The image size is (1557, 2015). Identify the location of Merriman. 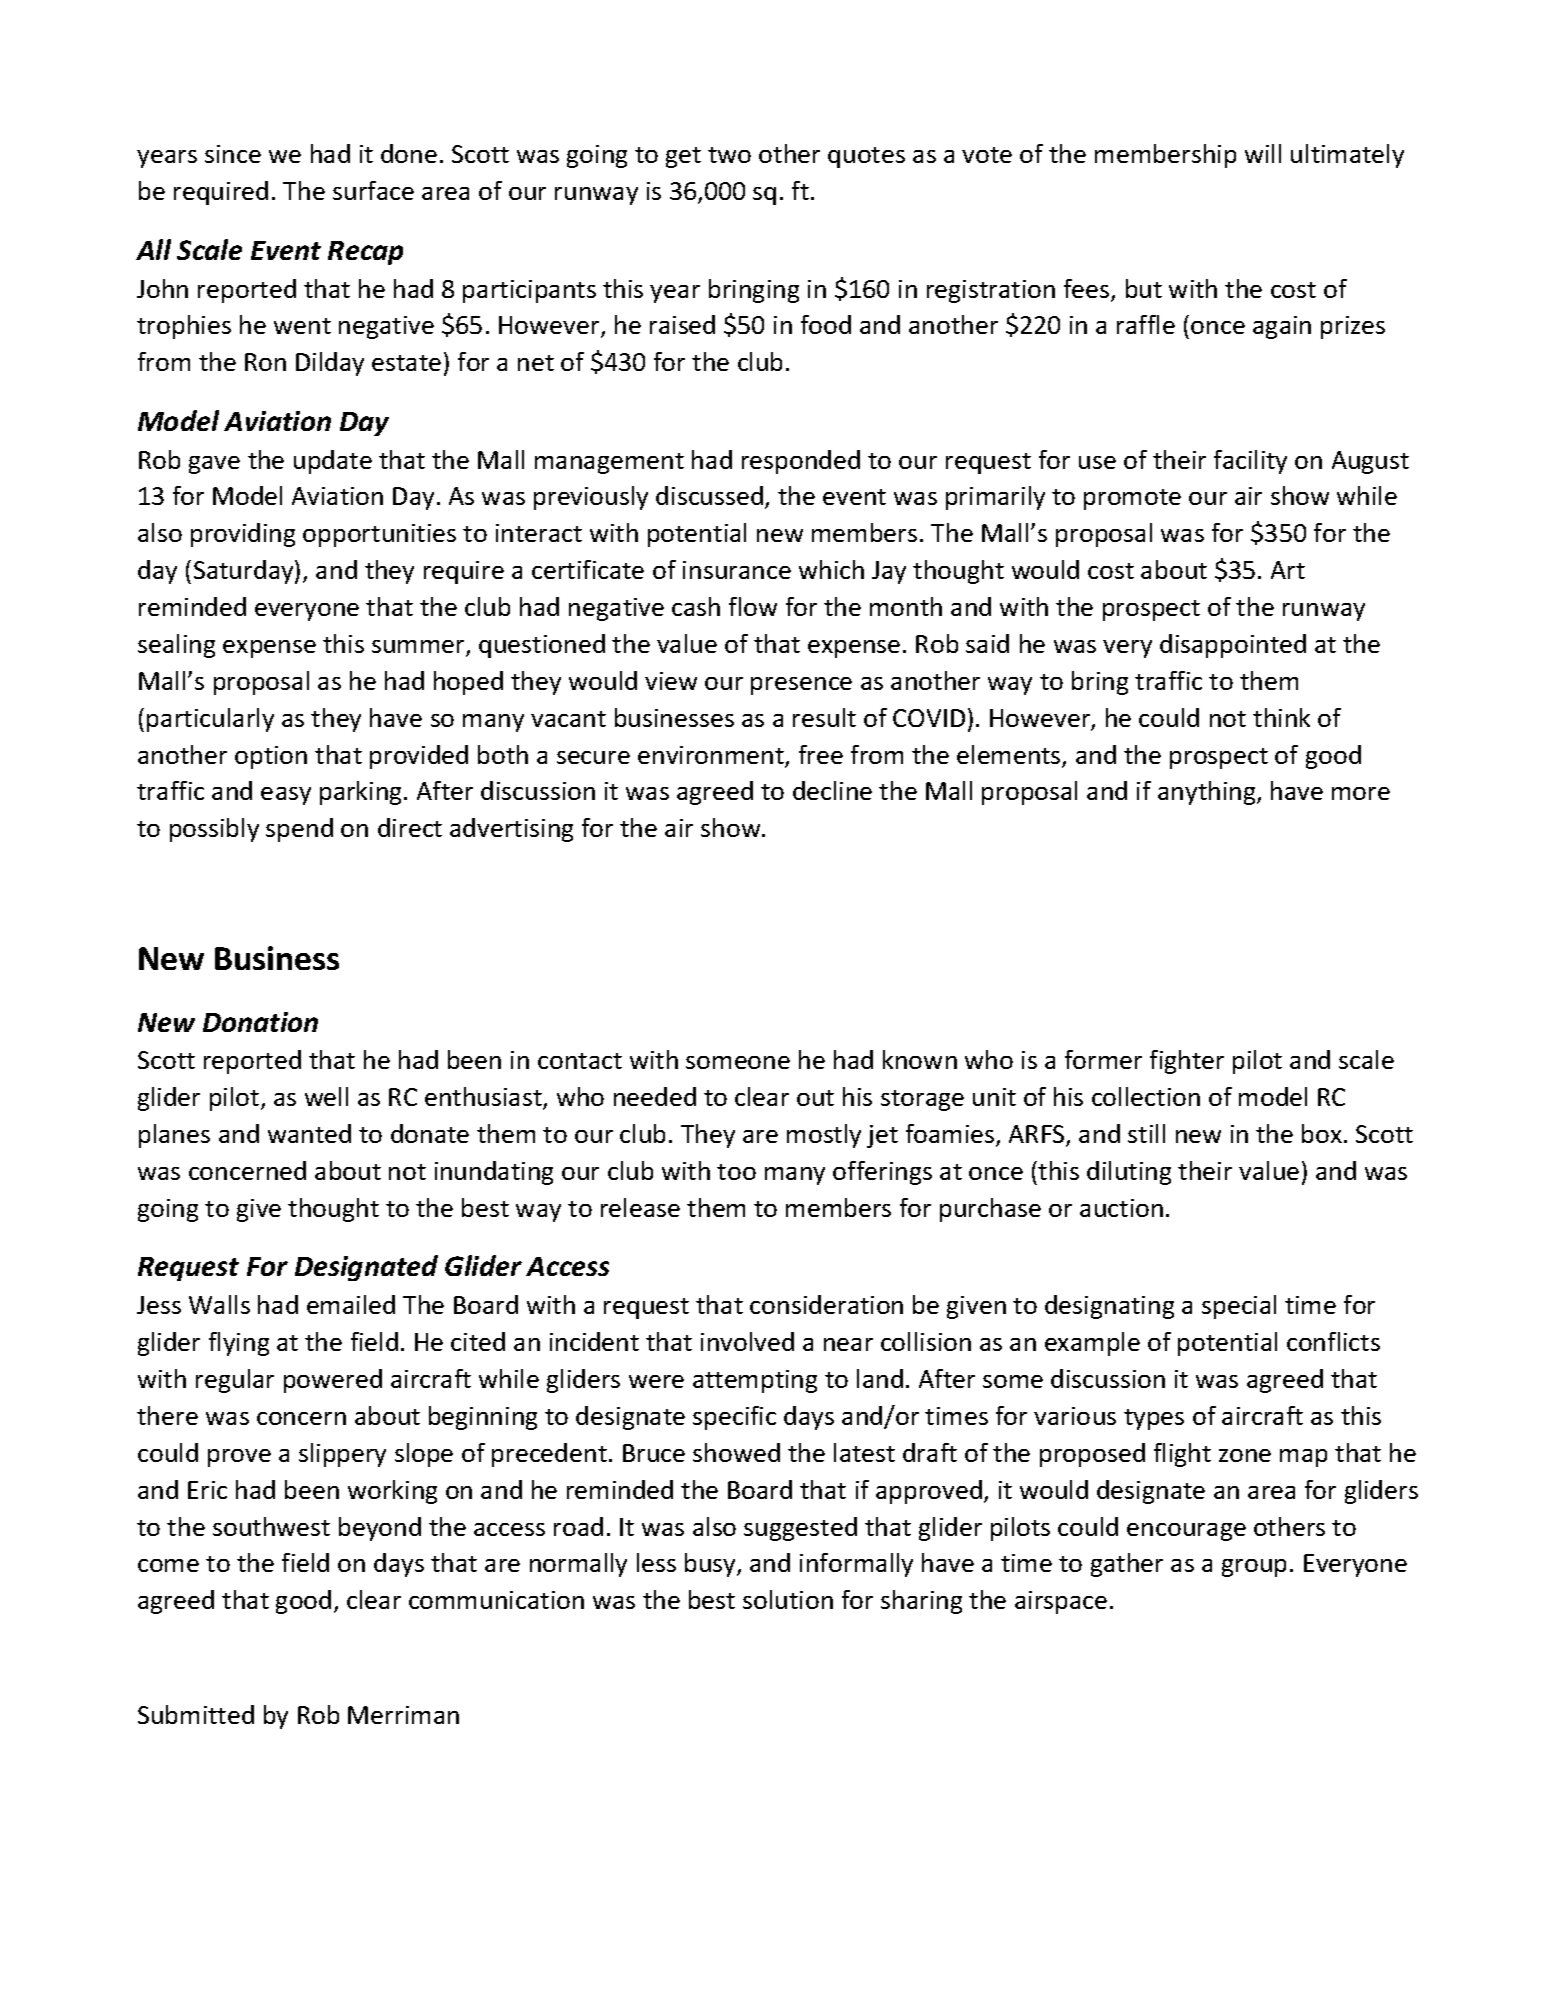
(403, 1715).
